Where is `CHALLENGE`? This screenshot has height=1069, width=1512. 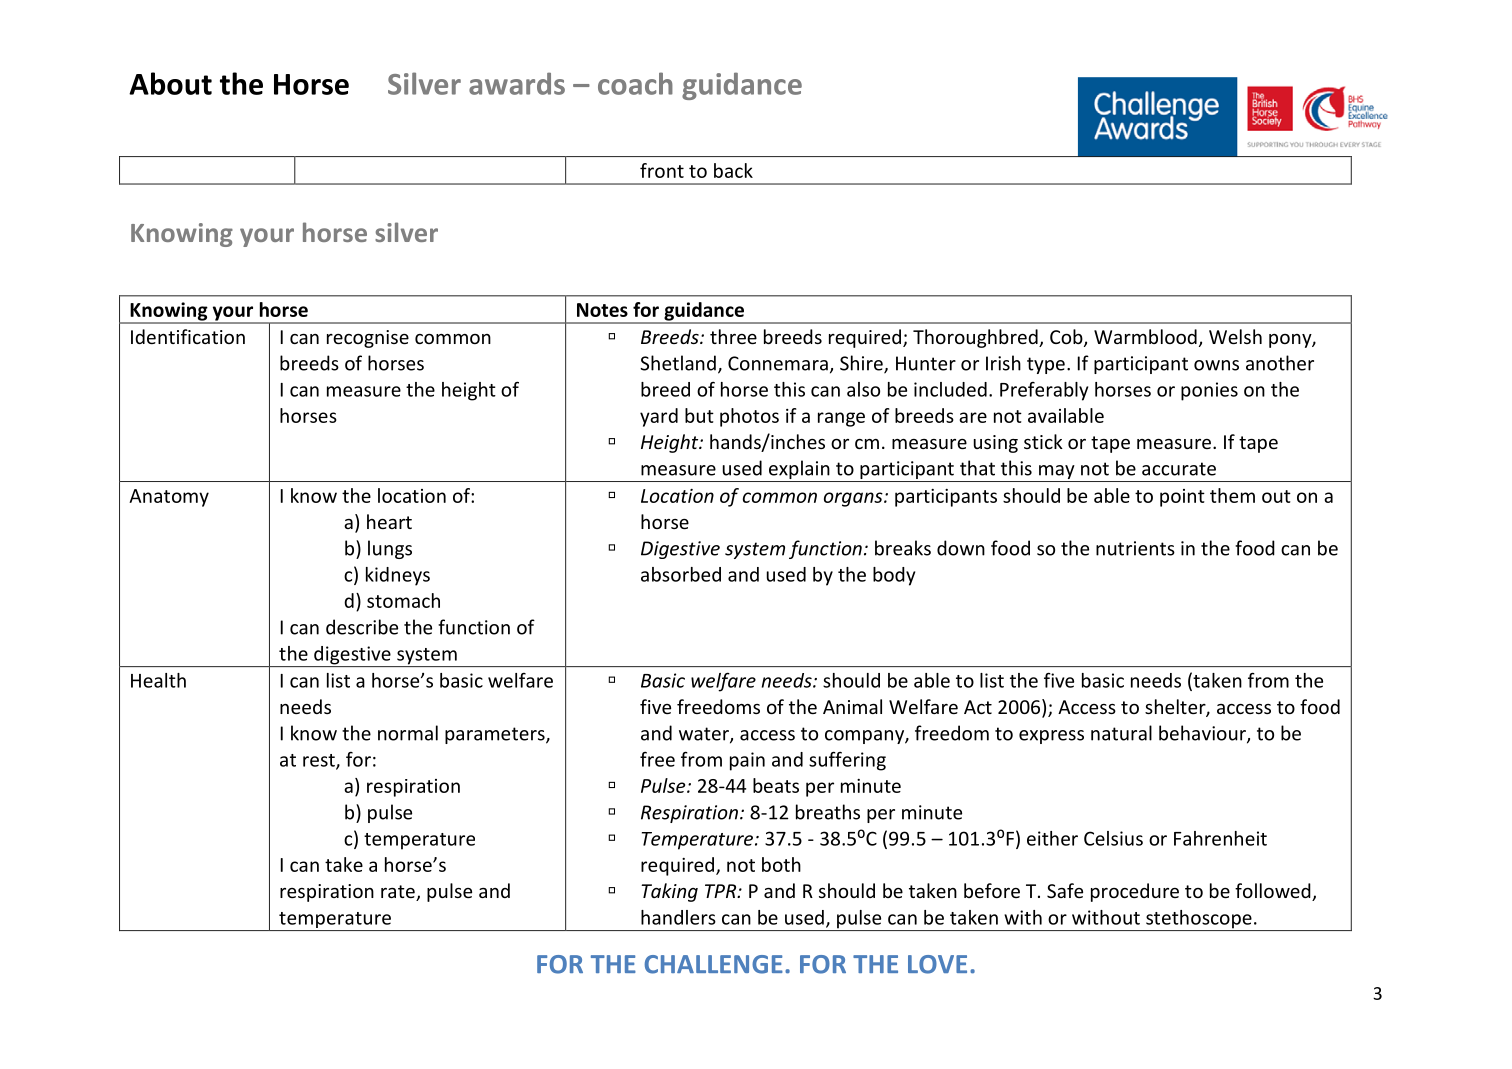 CHALLENGE is located at coordinates (714, 964).
